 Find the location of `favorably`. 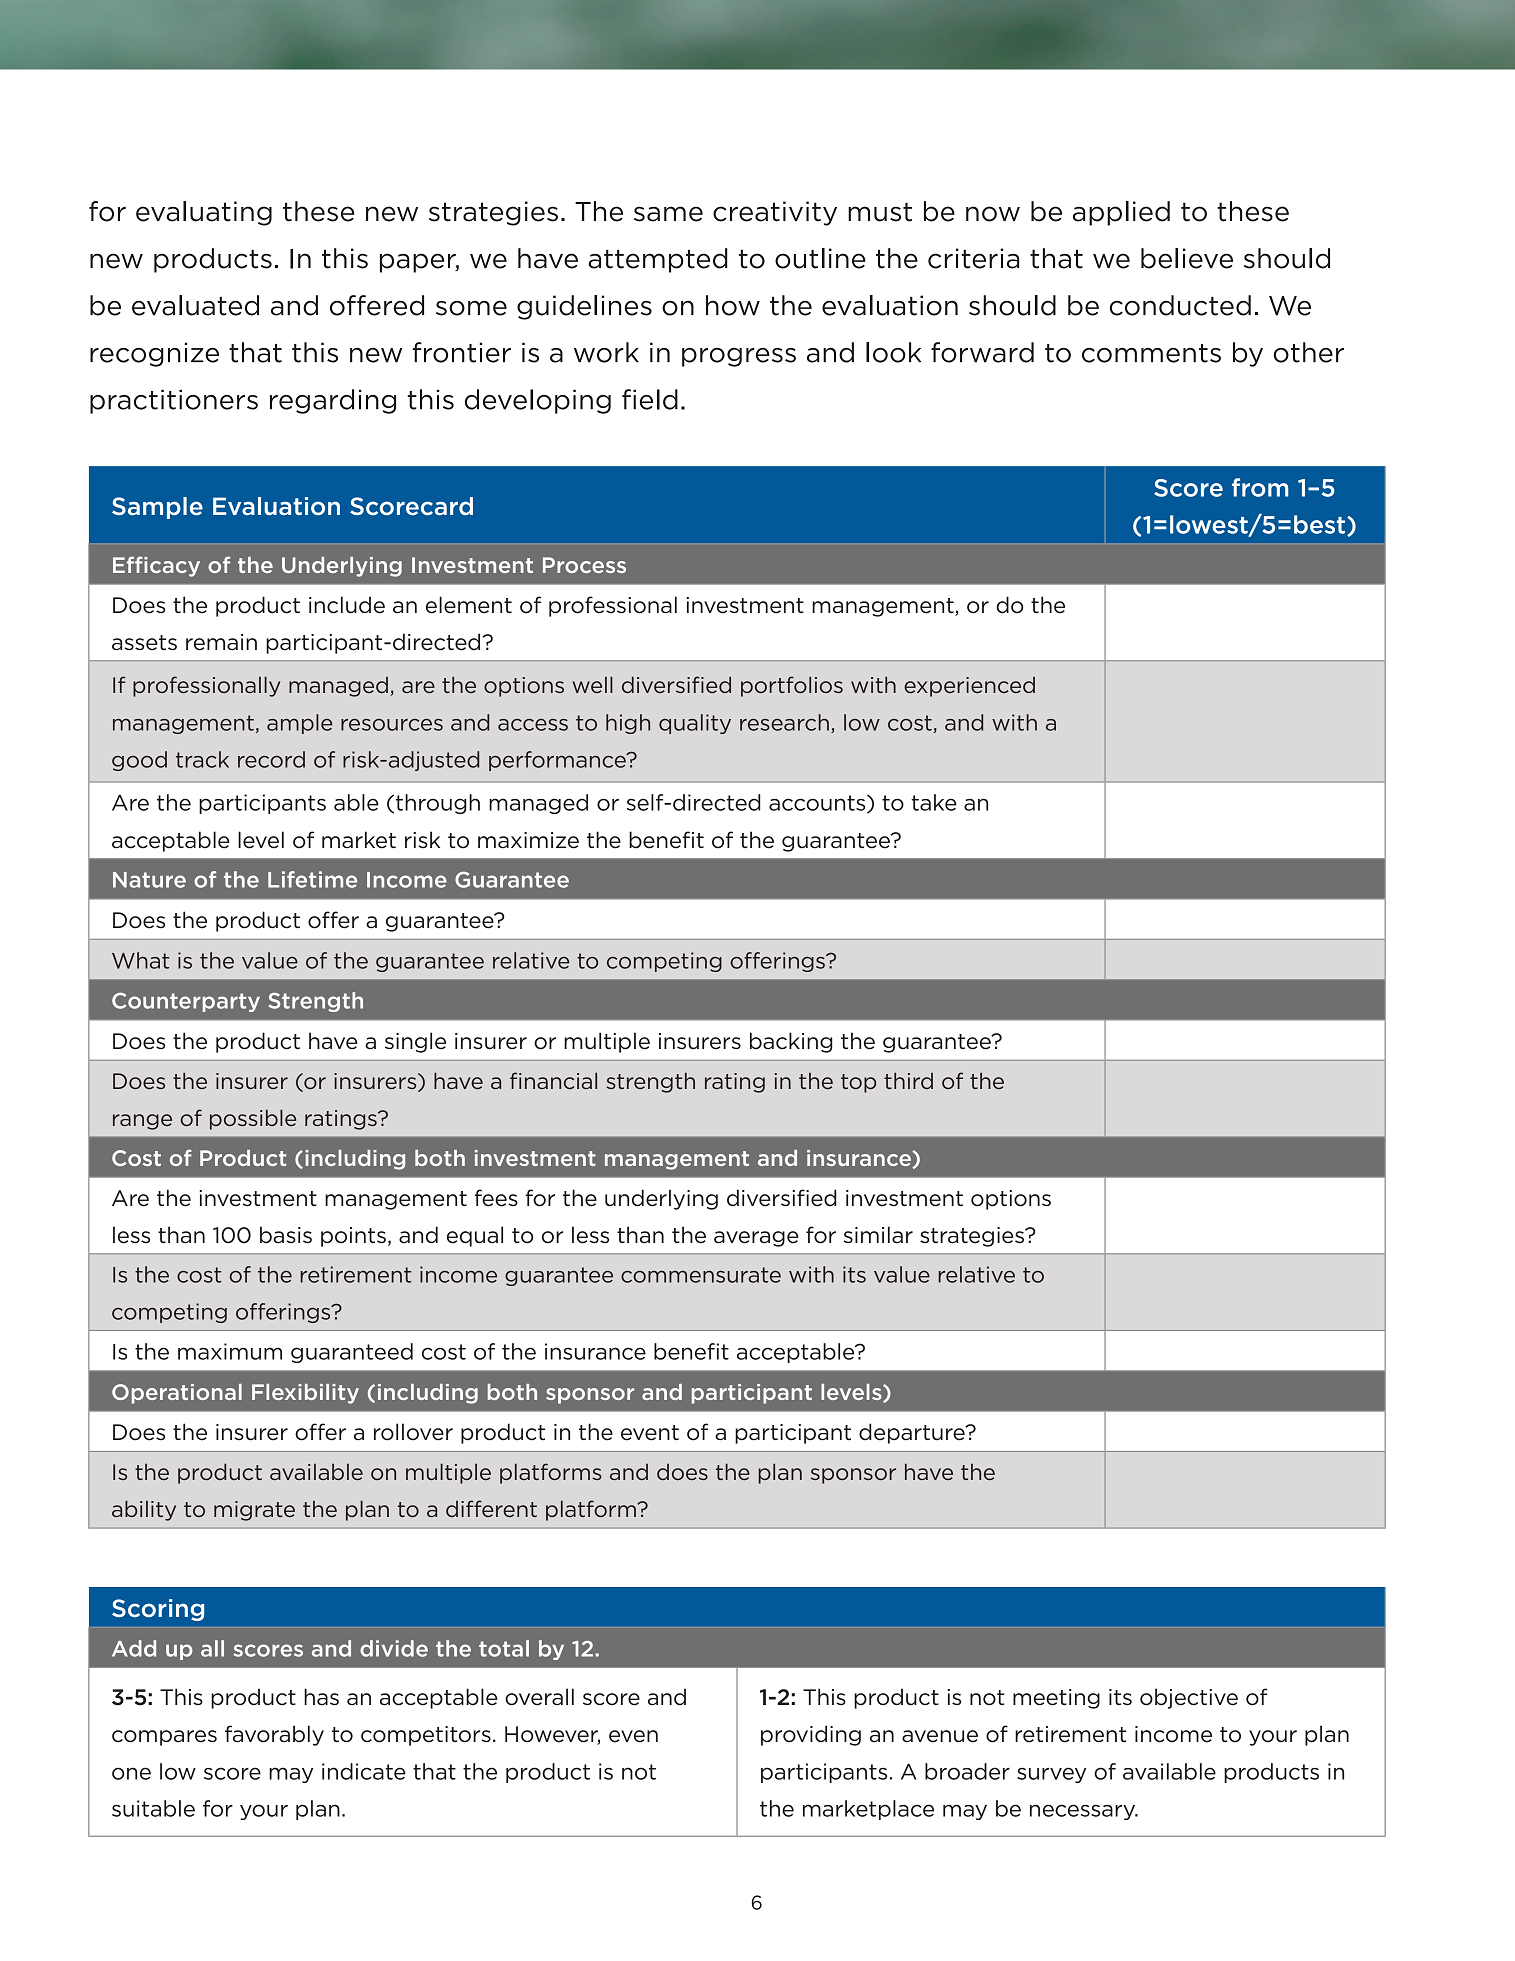

favorably is located at coordinates (274, 1735).
